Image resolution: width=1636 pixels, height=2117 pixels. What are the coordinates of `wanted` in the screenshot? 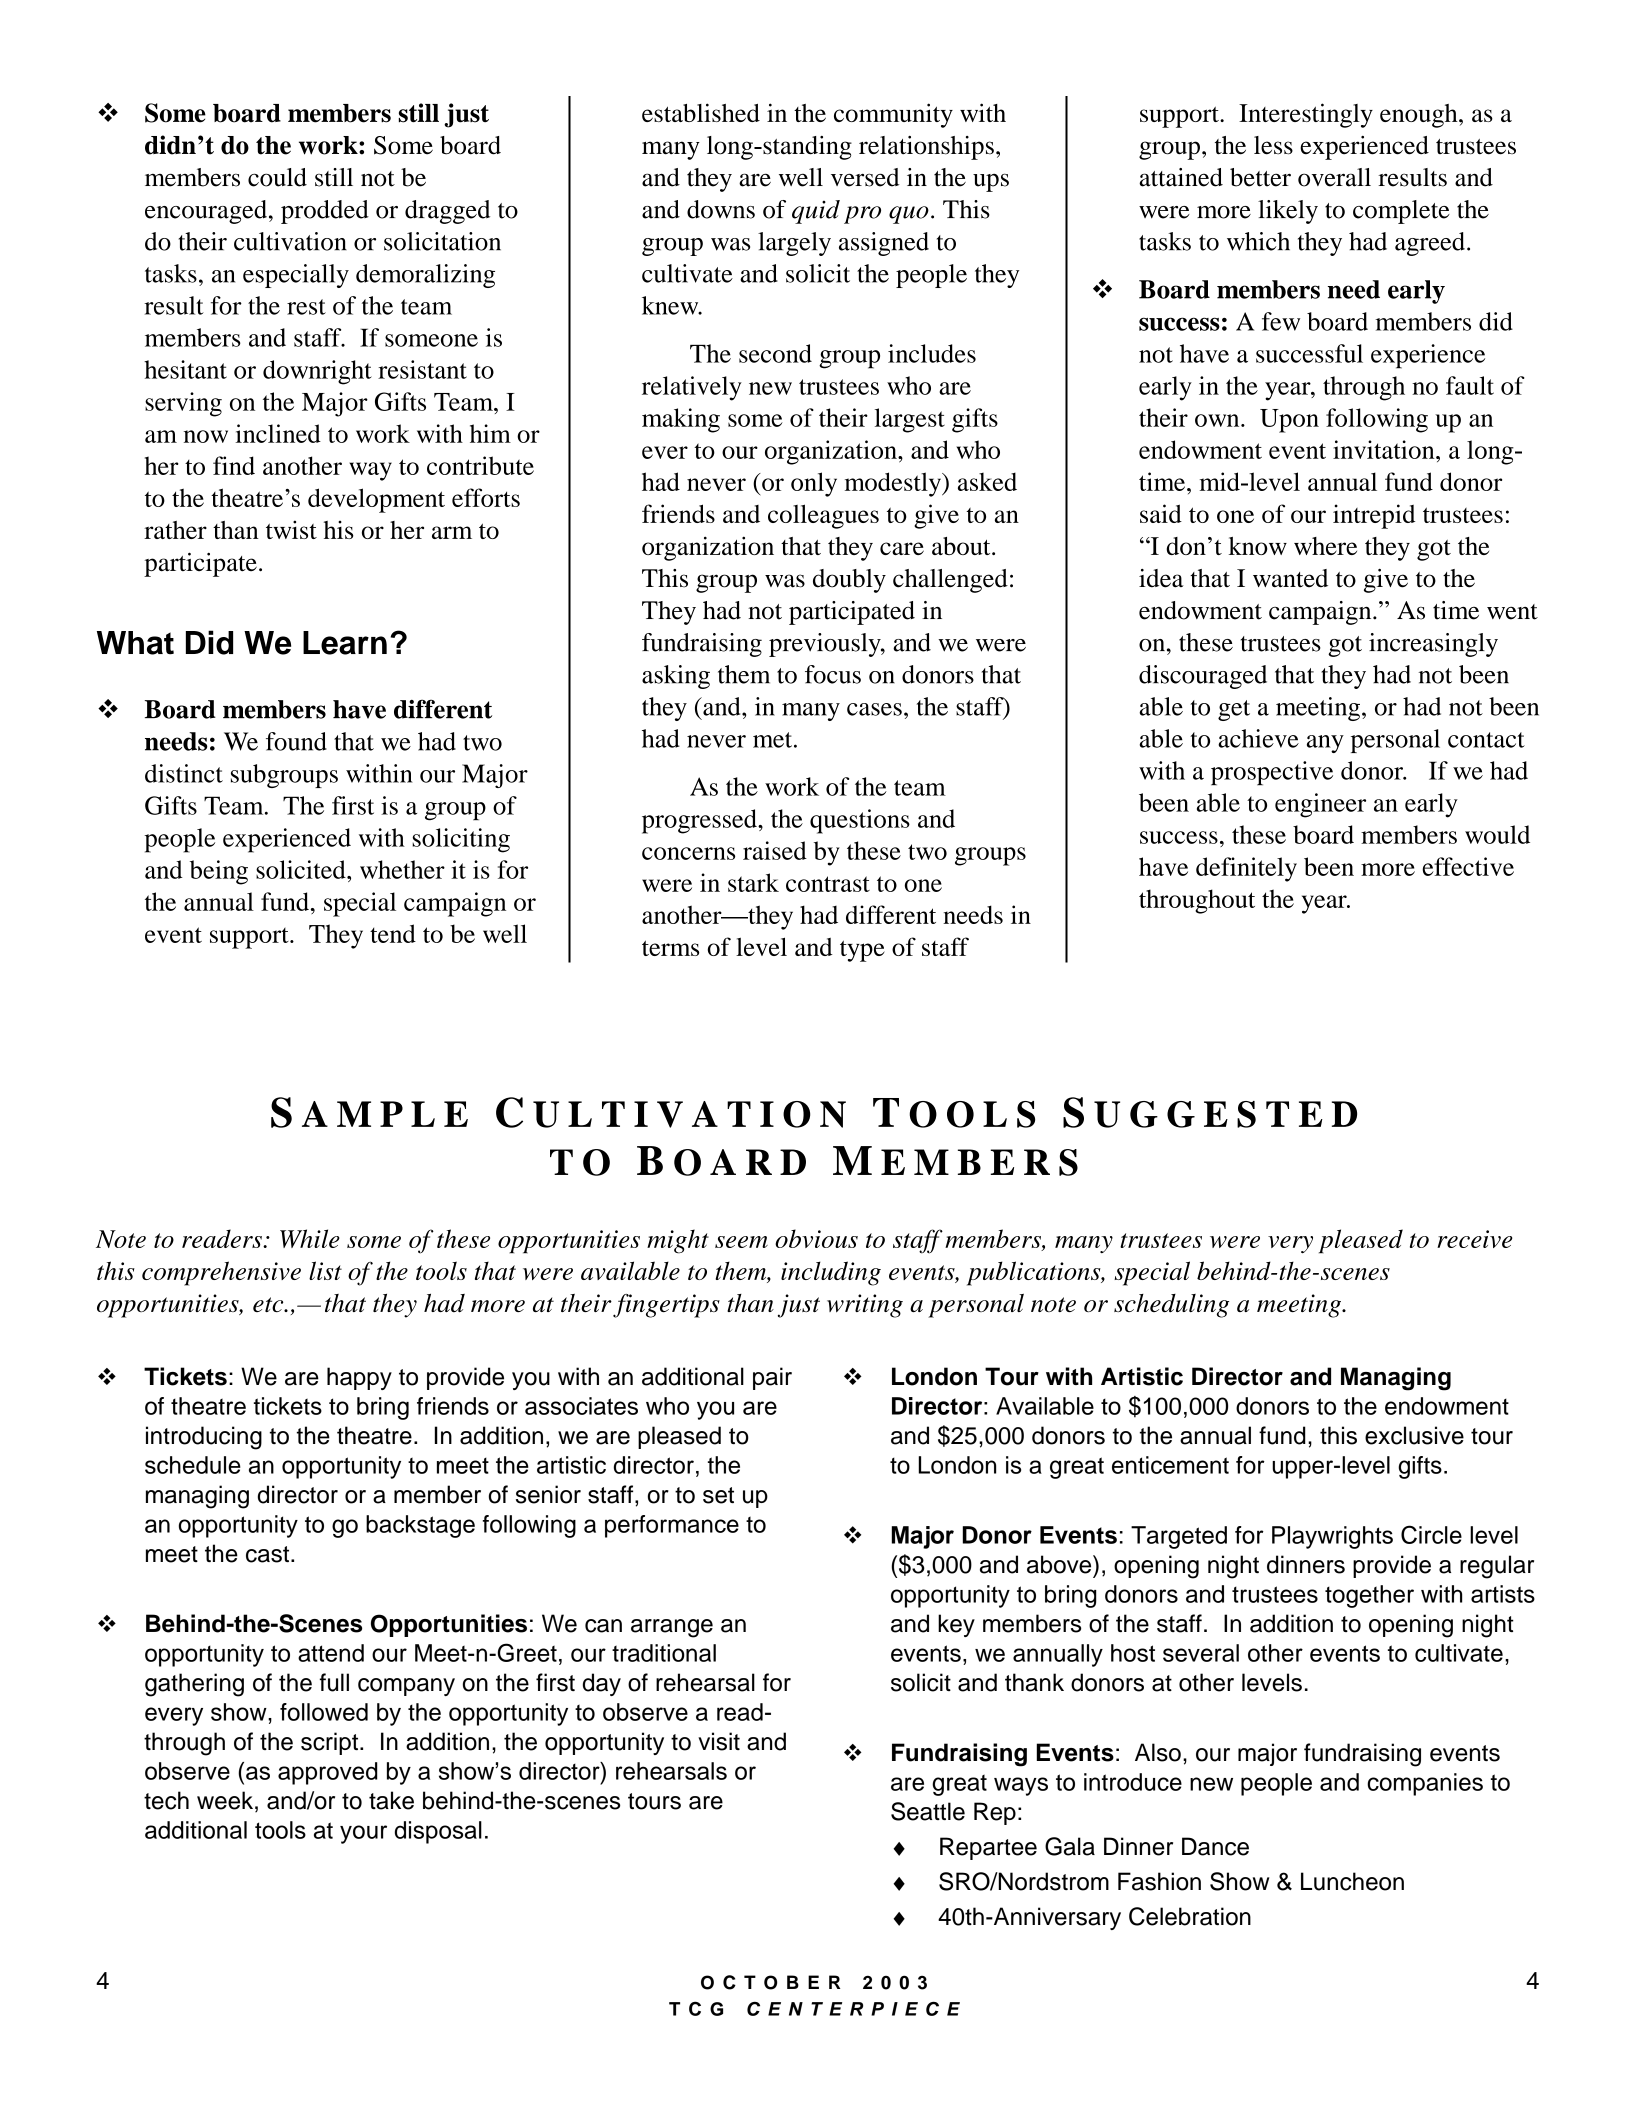 It's located at (1290, 578).
